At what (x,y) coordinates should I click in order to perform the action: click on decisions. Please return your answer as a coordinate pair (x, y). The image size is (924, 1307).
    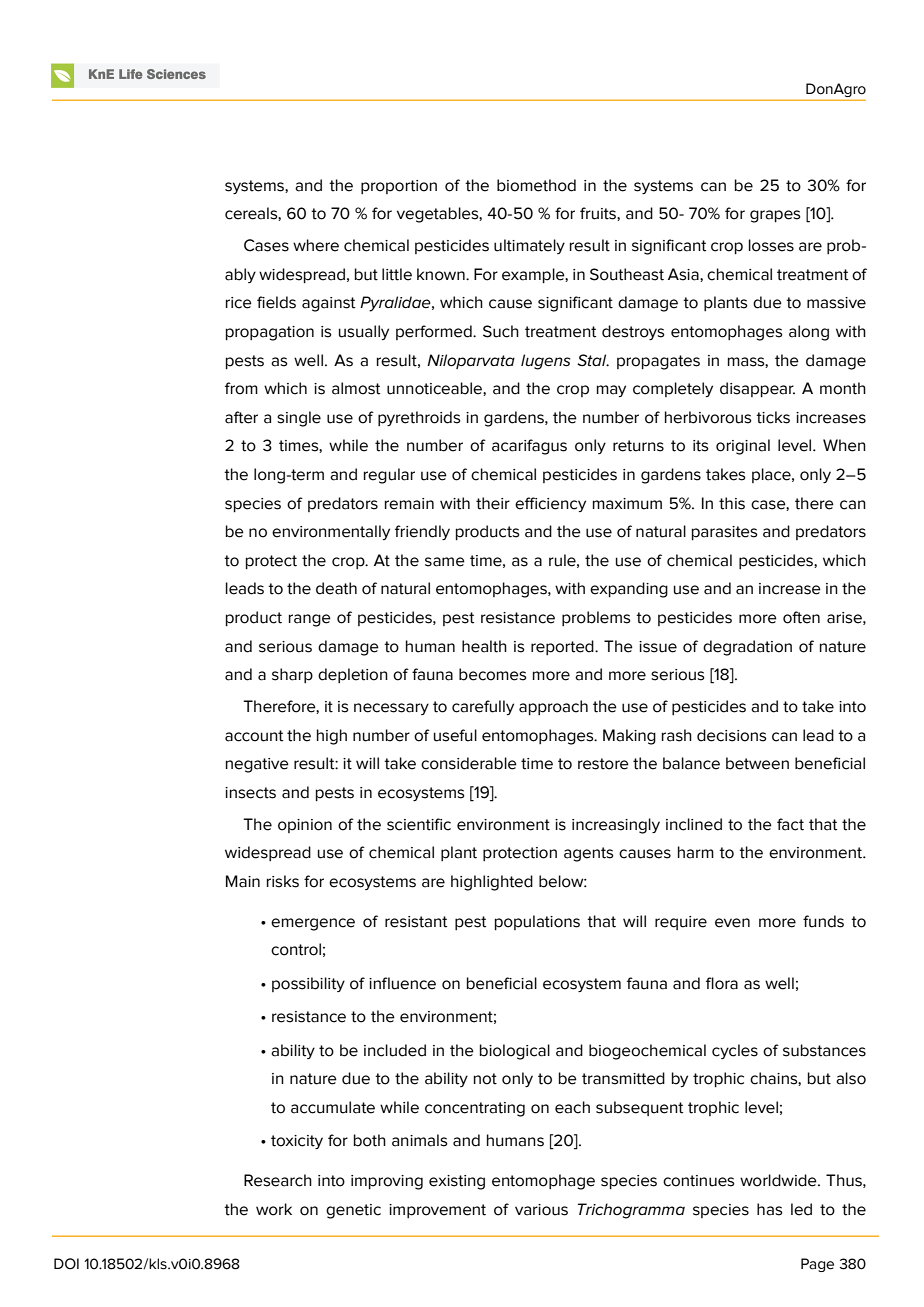
    Looking at the image, I should click on (732, 735).
